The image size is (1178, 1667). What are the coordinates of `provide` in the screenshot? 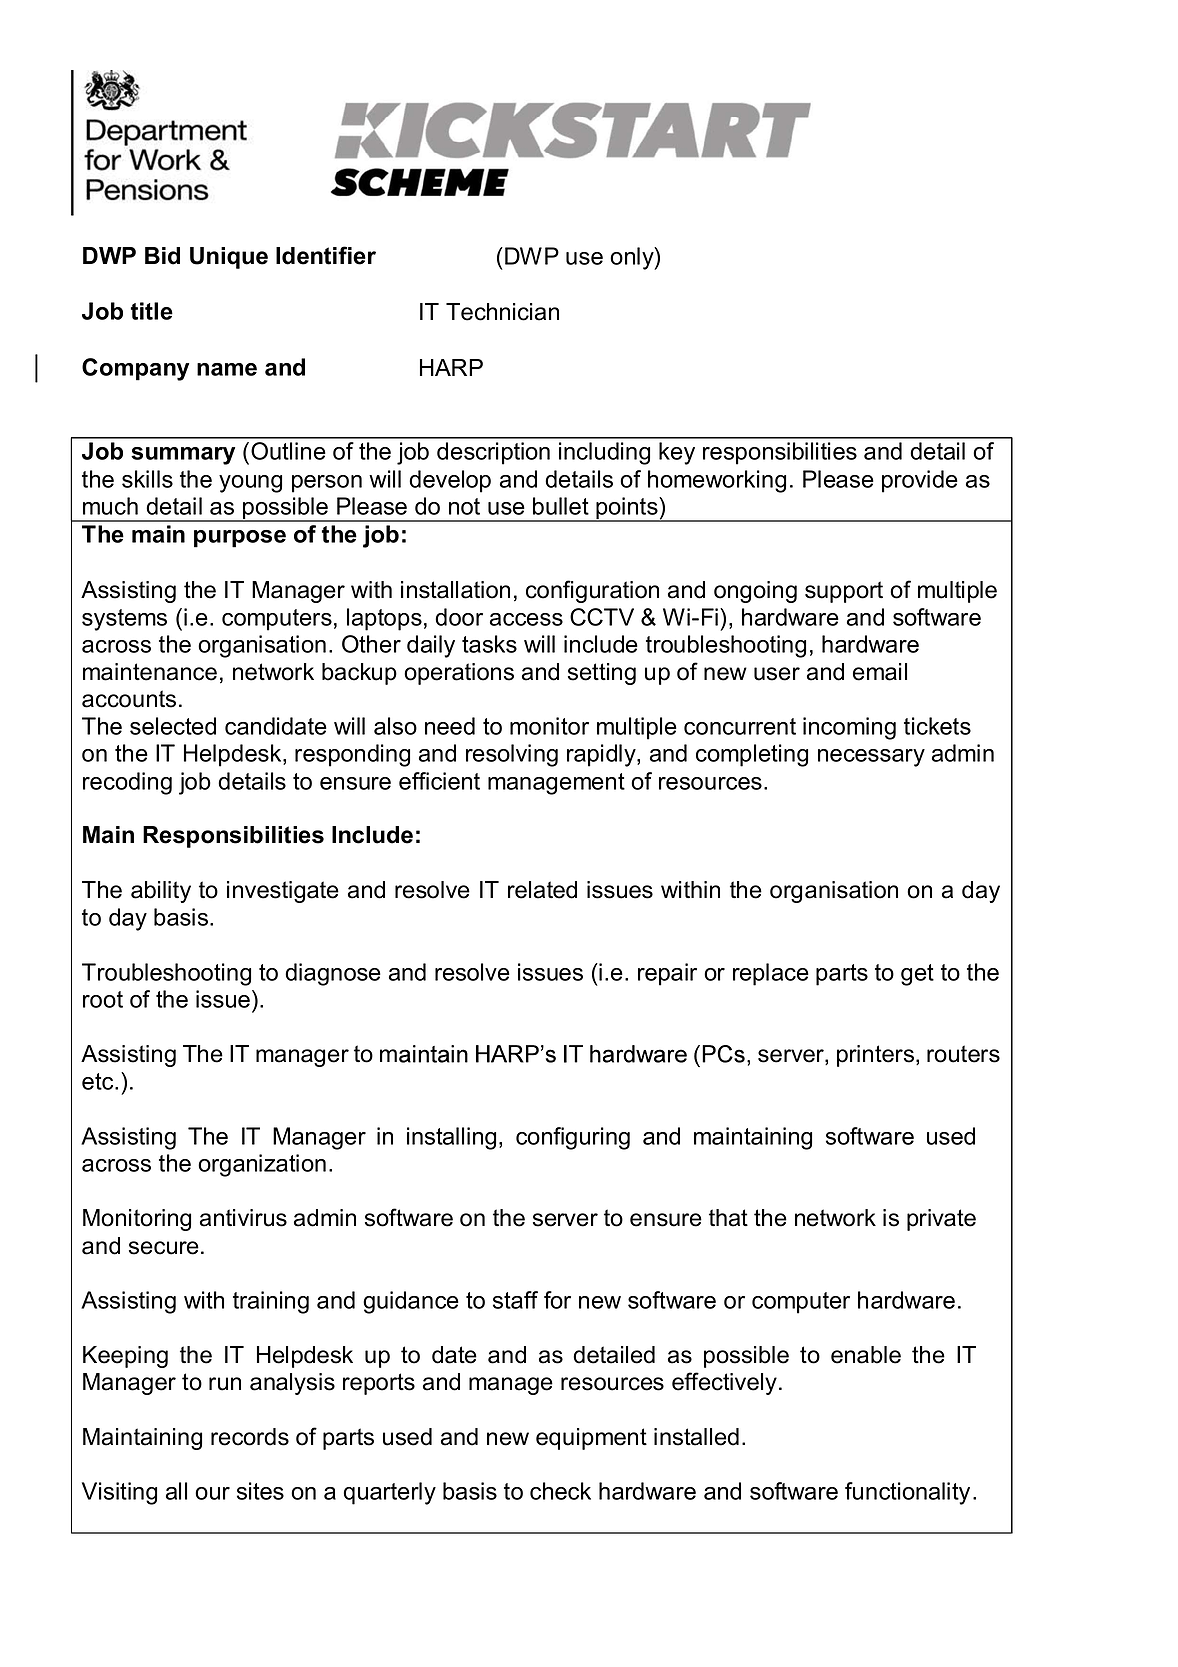 It's located at (920, 481).
